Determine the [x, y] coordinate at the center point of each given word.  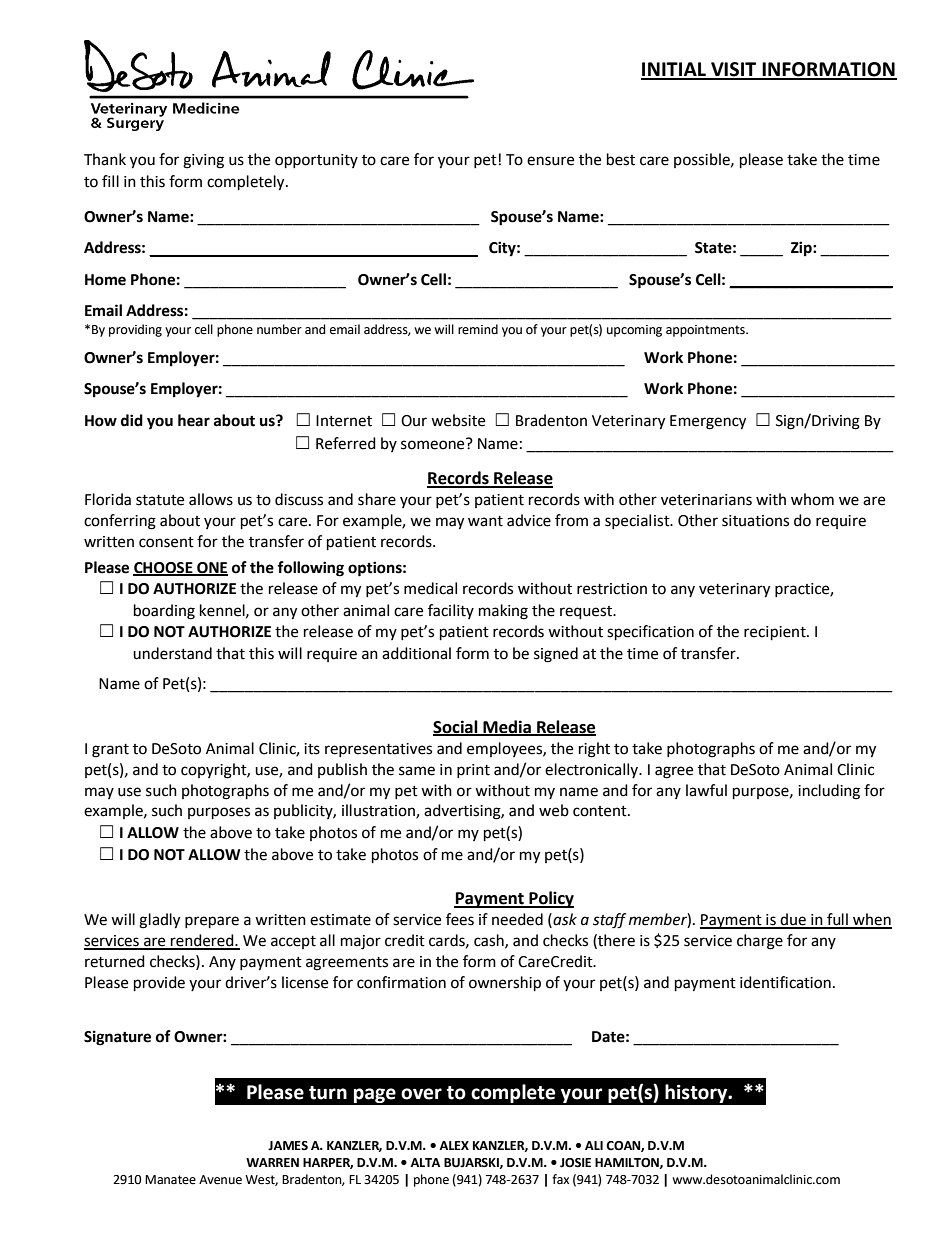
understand [172, 653]
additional [416, 653]
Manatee [170, 1180]
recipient [776, 633]
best [621, 159]
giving [203, 161]
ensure [550, 161]
